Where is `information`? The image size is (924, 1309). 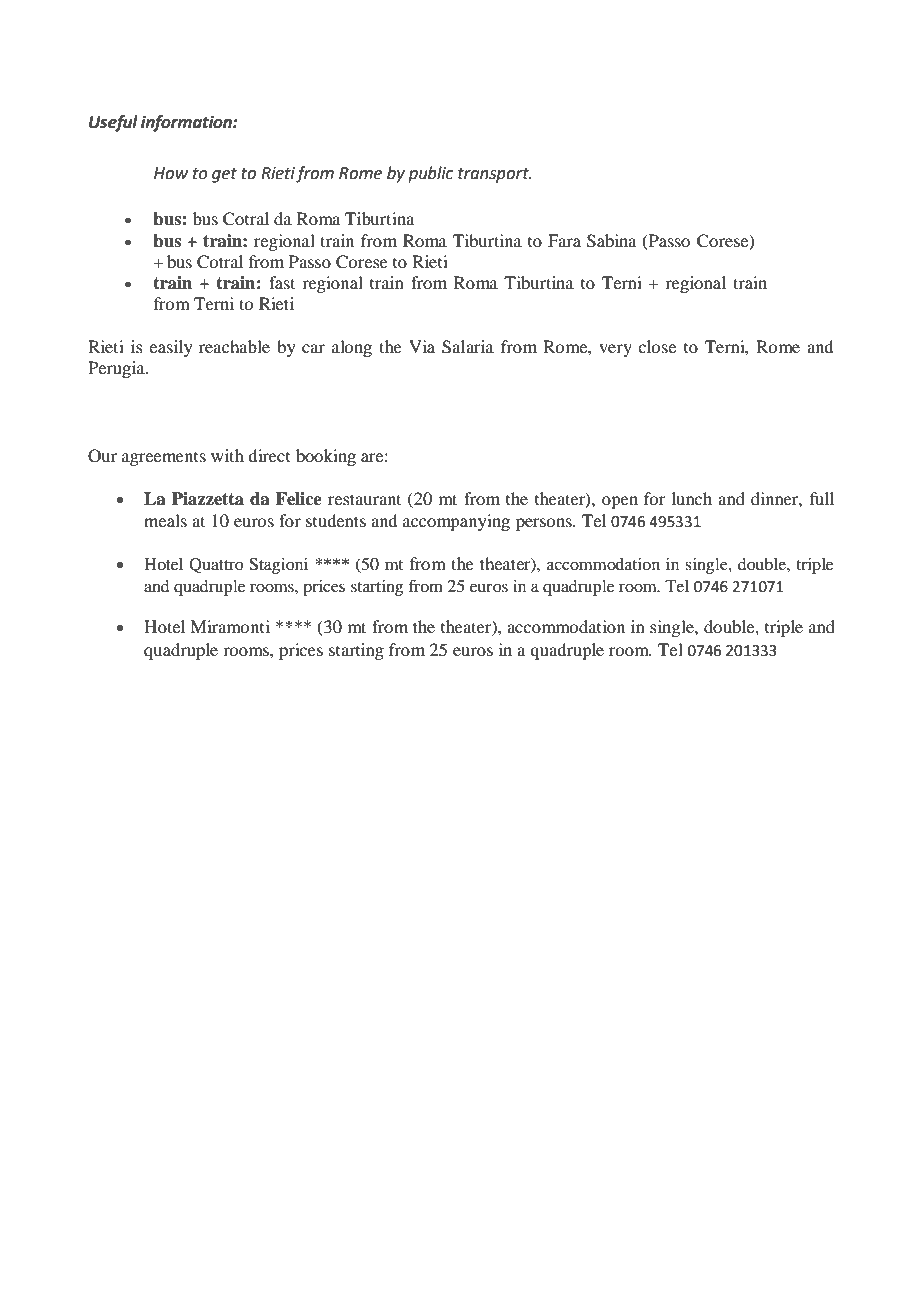 information is located at coordinates (187, 123).
